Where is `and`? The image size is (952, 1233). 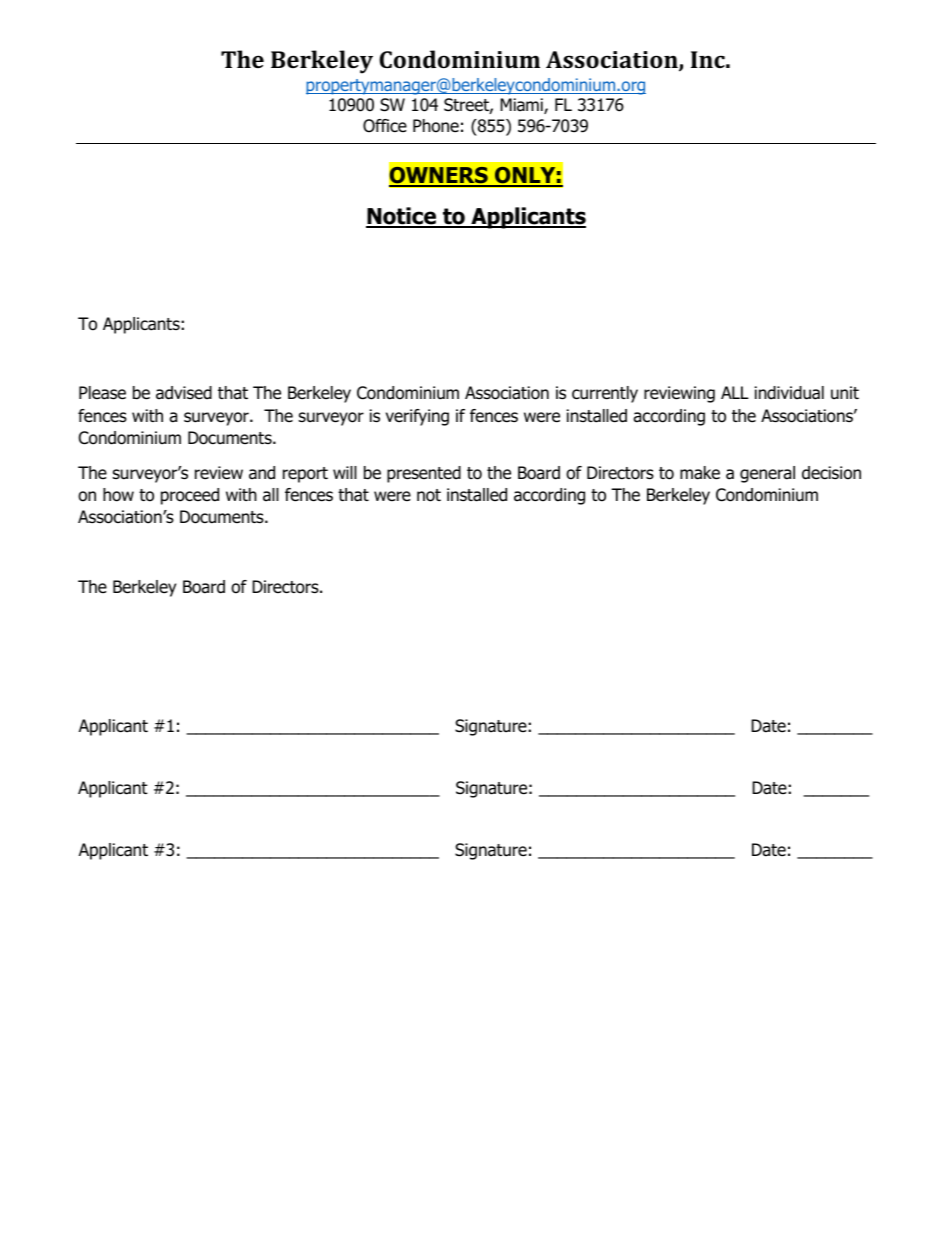
and is located at coordinates (262, 473).
